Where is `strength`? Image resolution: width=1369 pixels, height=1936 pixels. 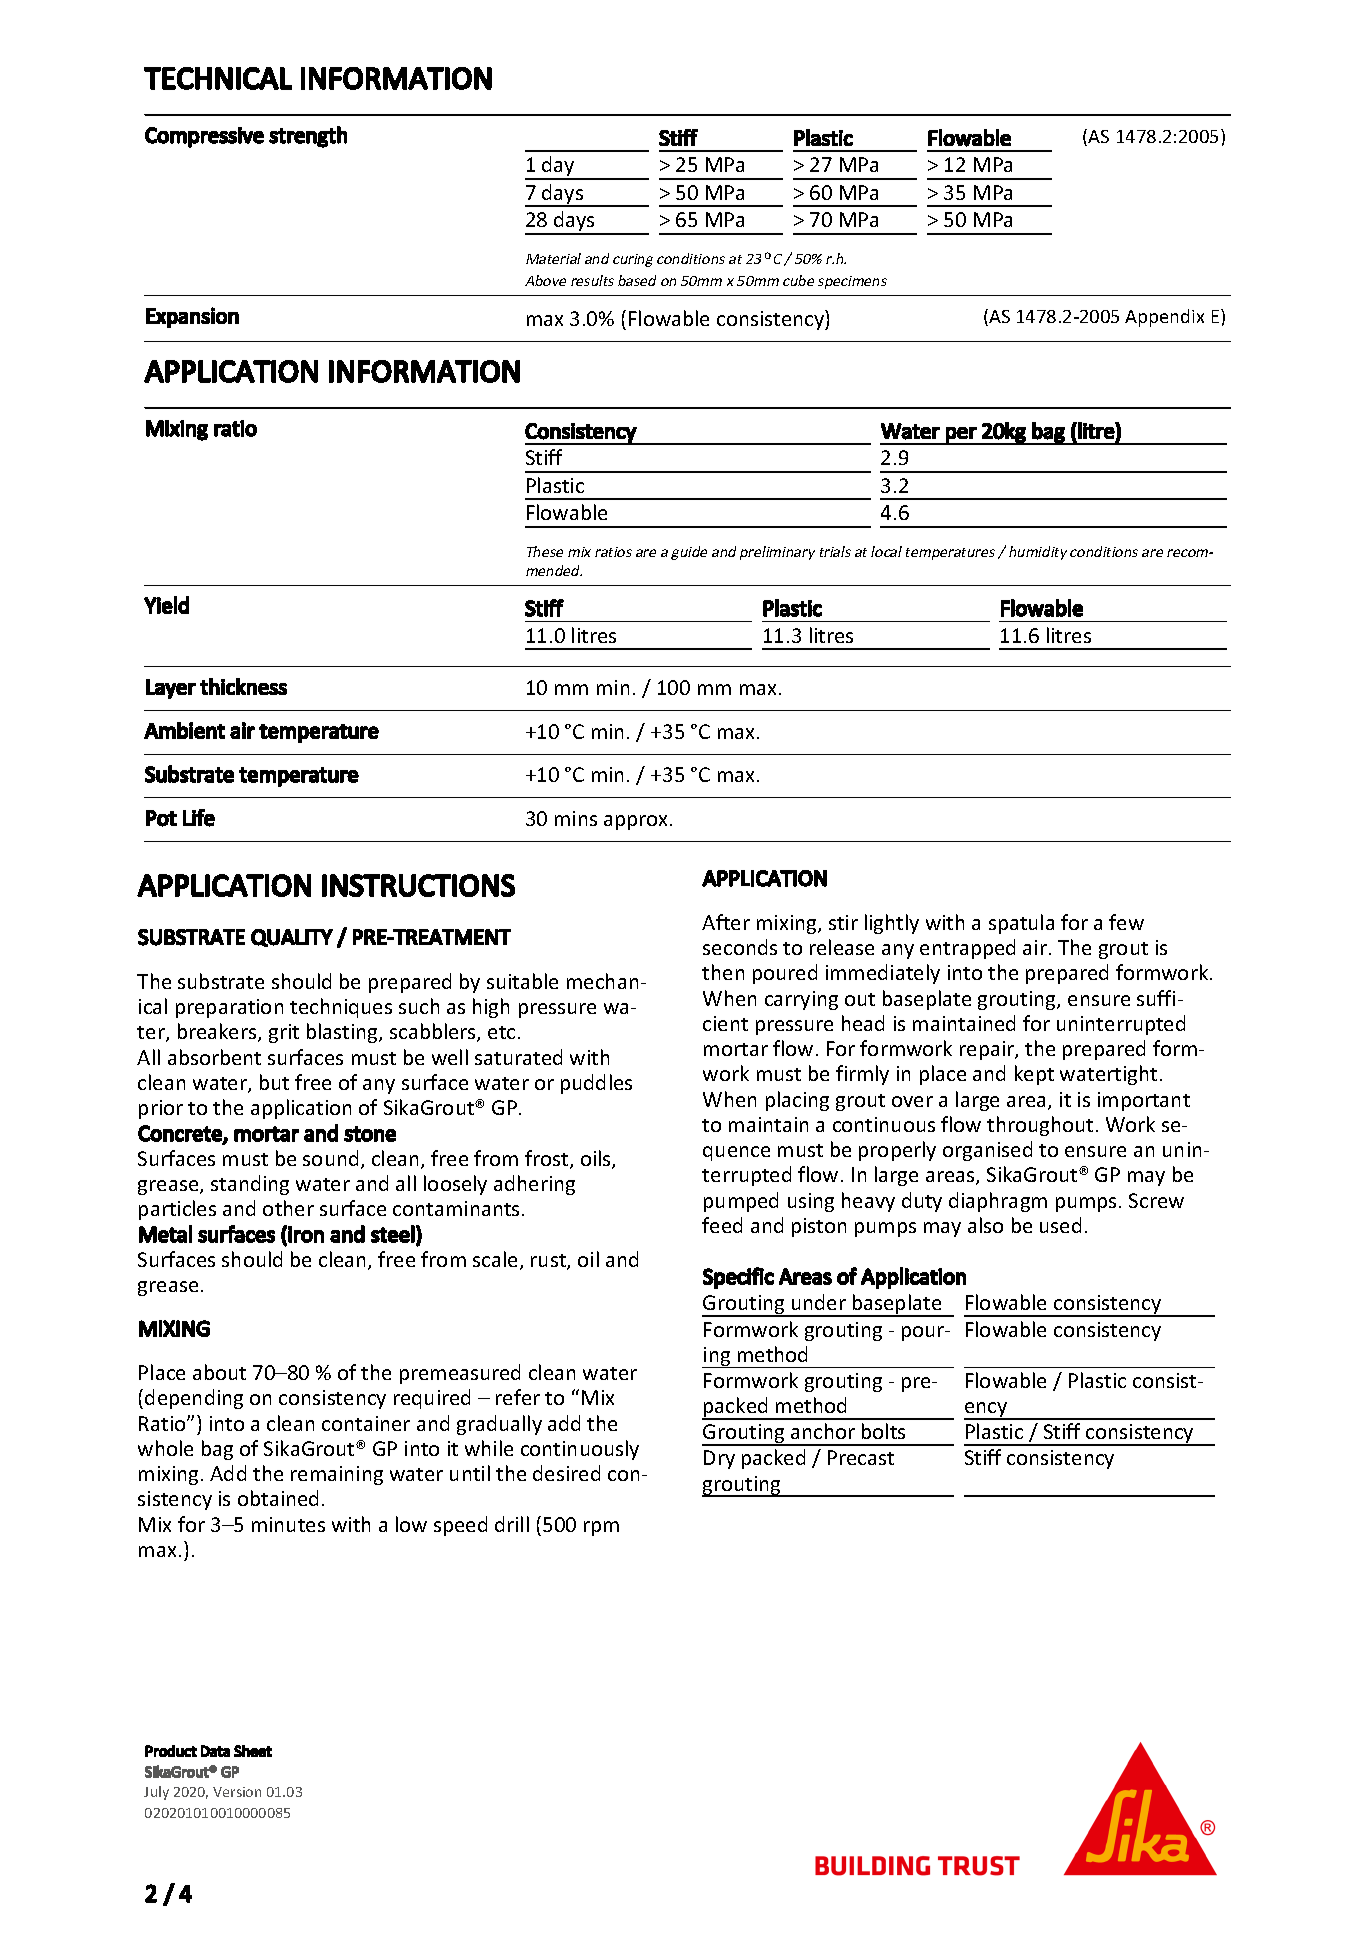
strength is located at coordinates (308, 137).
